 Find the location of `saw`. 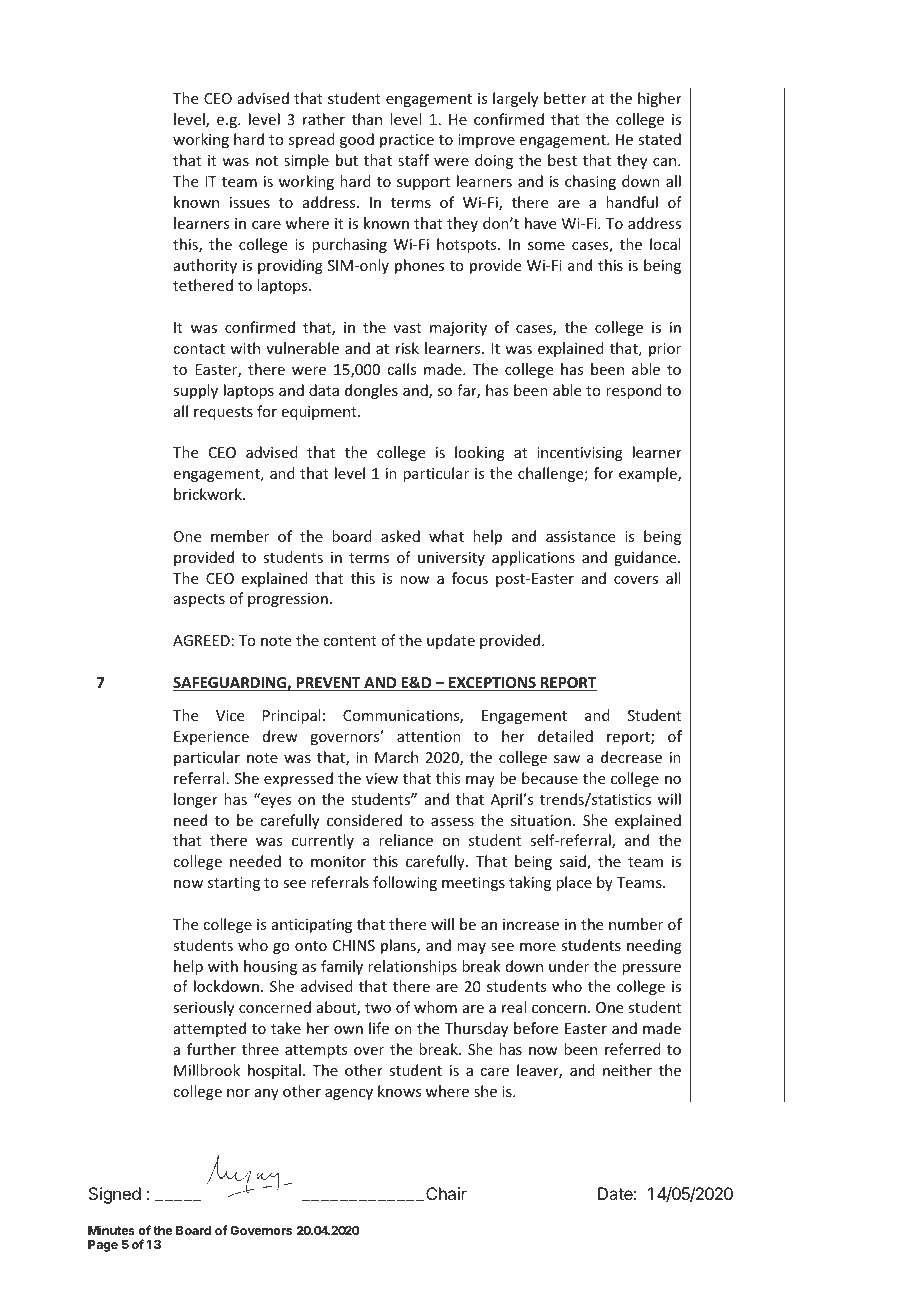

saw is located at coordinates (567, 759).
